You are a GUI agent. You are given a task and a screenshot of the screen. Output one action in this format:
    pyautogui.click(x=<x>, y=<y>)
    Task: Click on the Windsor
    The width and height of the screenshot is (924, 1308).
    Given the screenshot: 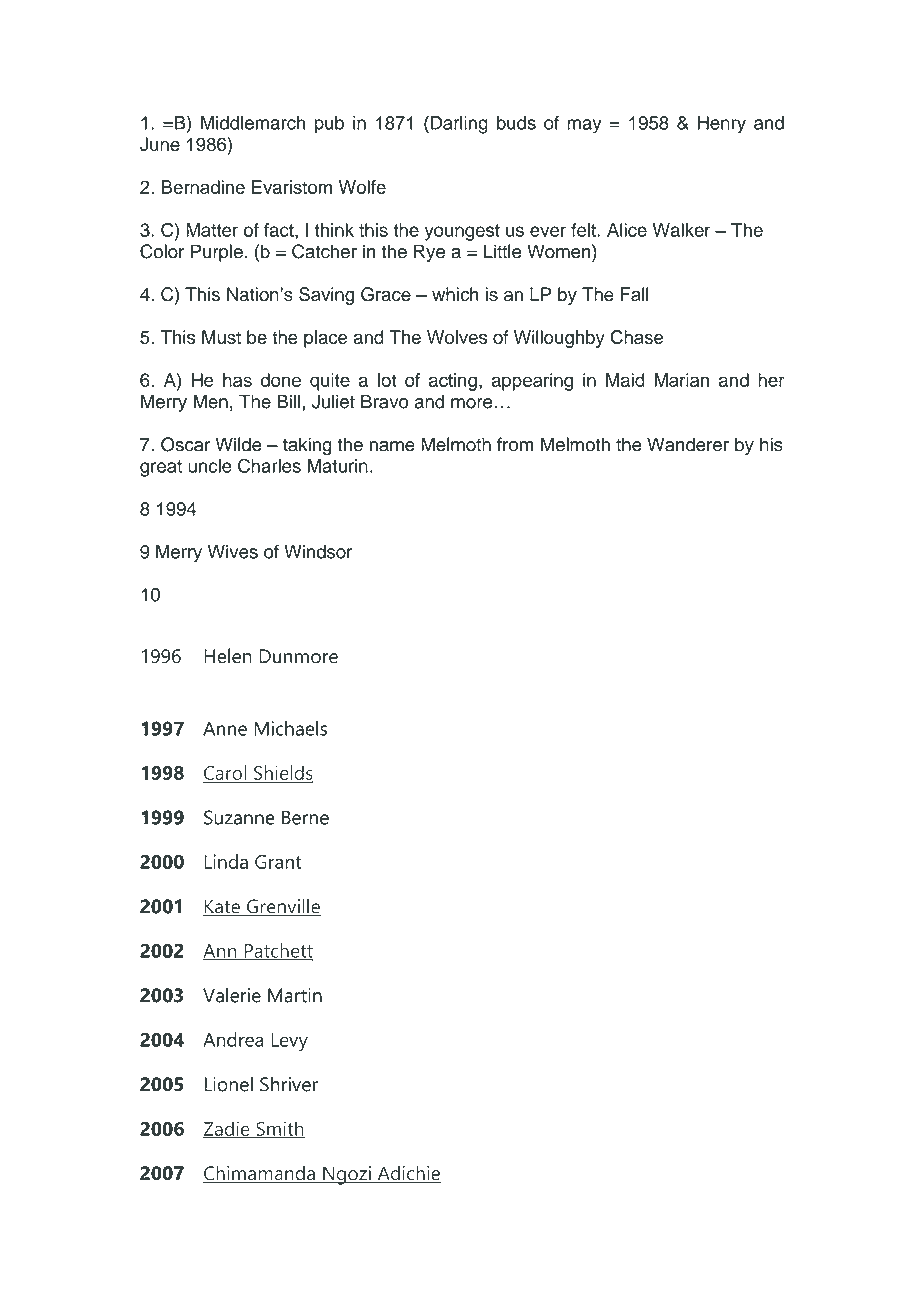 What is the action you would take?
    pyautogui.click(x=318, y=552)
